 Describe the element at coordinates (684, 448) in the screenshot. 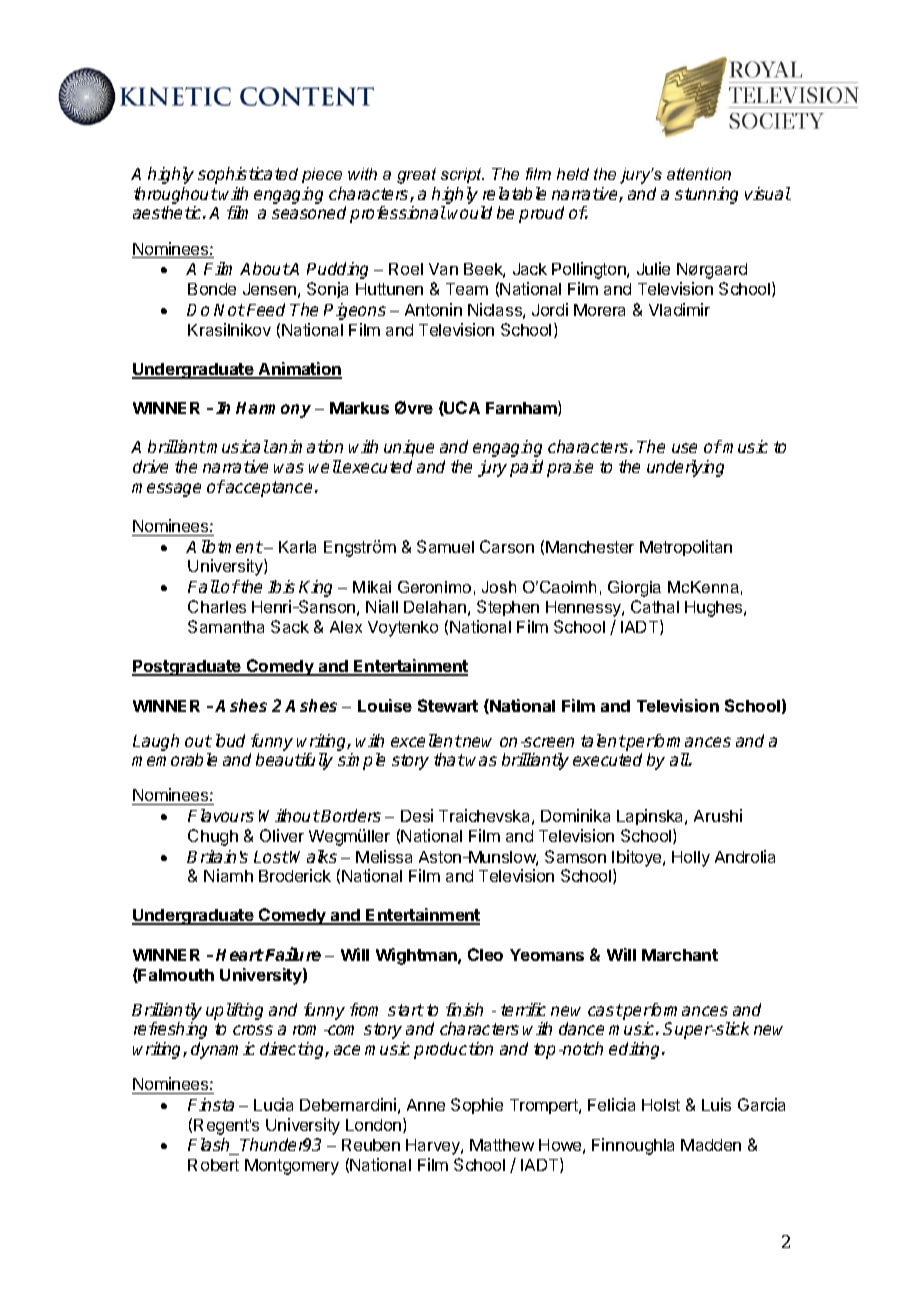

I see `use` at that location.
